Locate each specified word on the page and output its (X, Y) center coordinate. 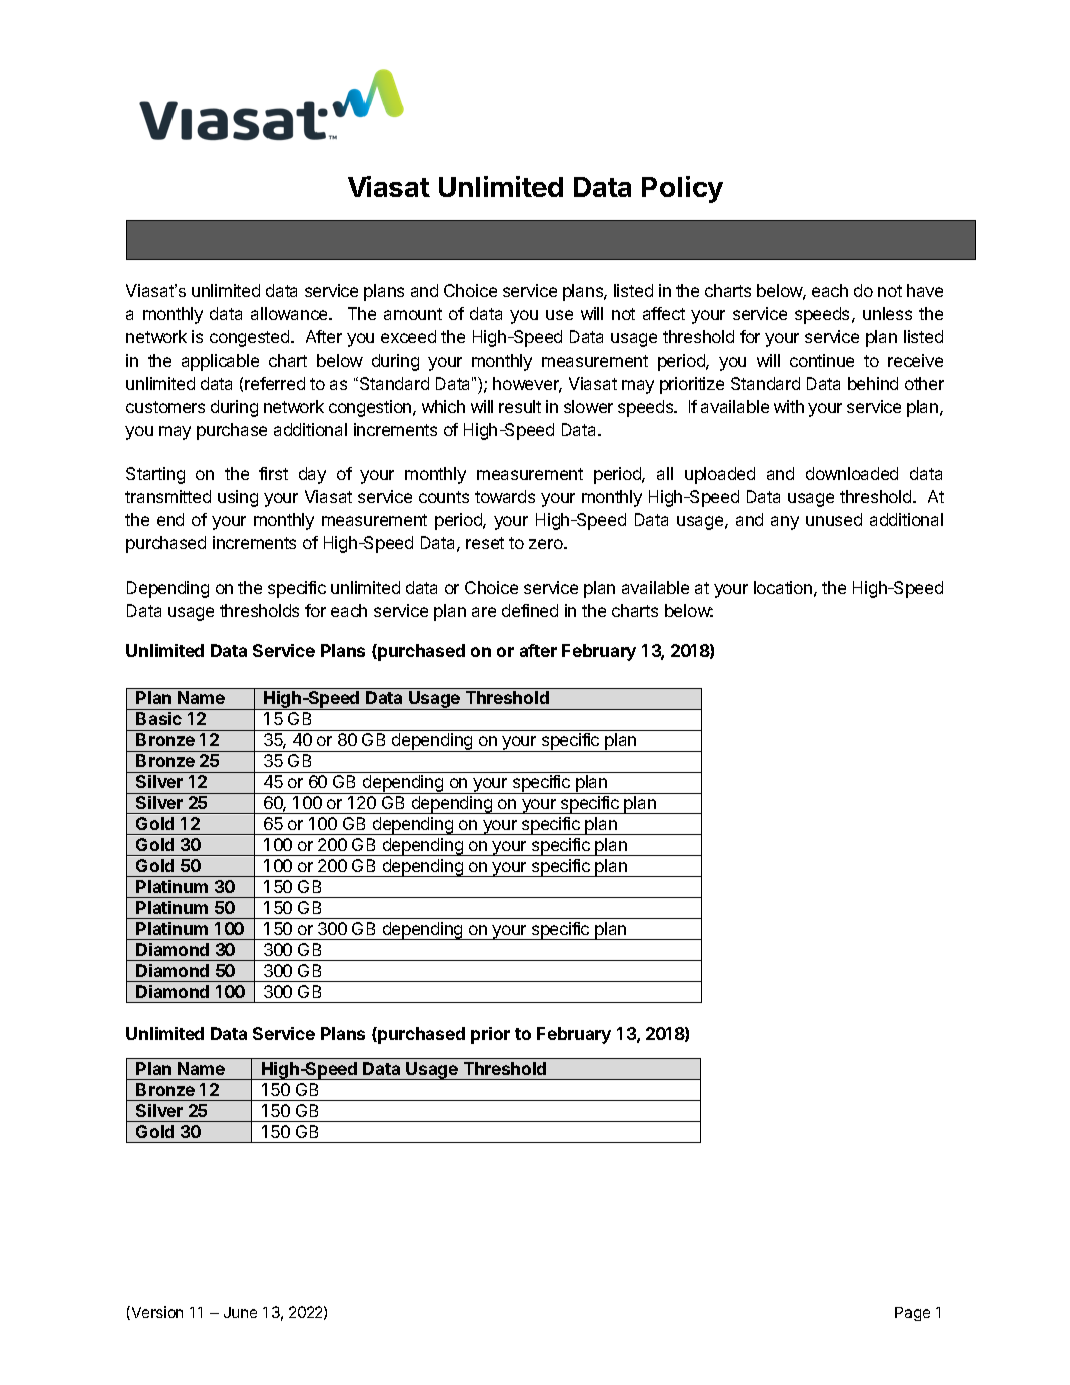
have (925, 290)
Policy (682, 189)
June (240, 1312)
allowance (290, 313)
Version (156, 1313)
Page (912, 1314)
